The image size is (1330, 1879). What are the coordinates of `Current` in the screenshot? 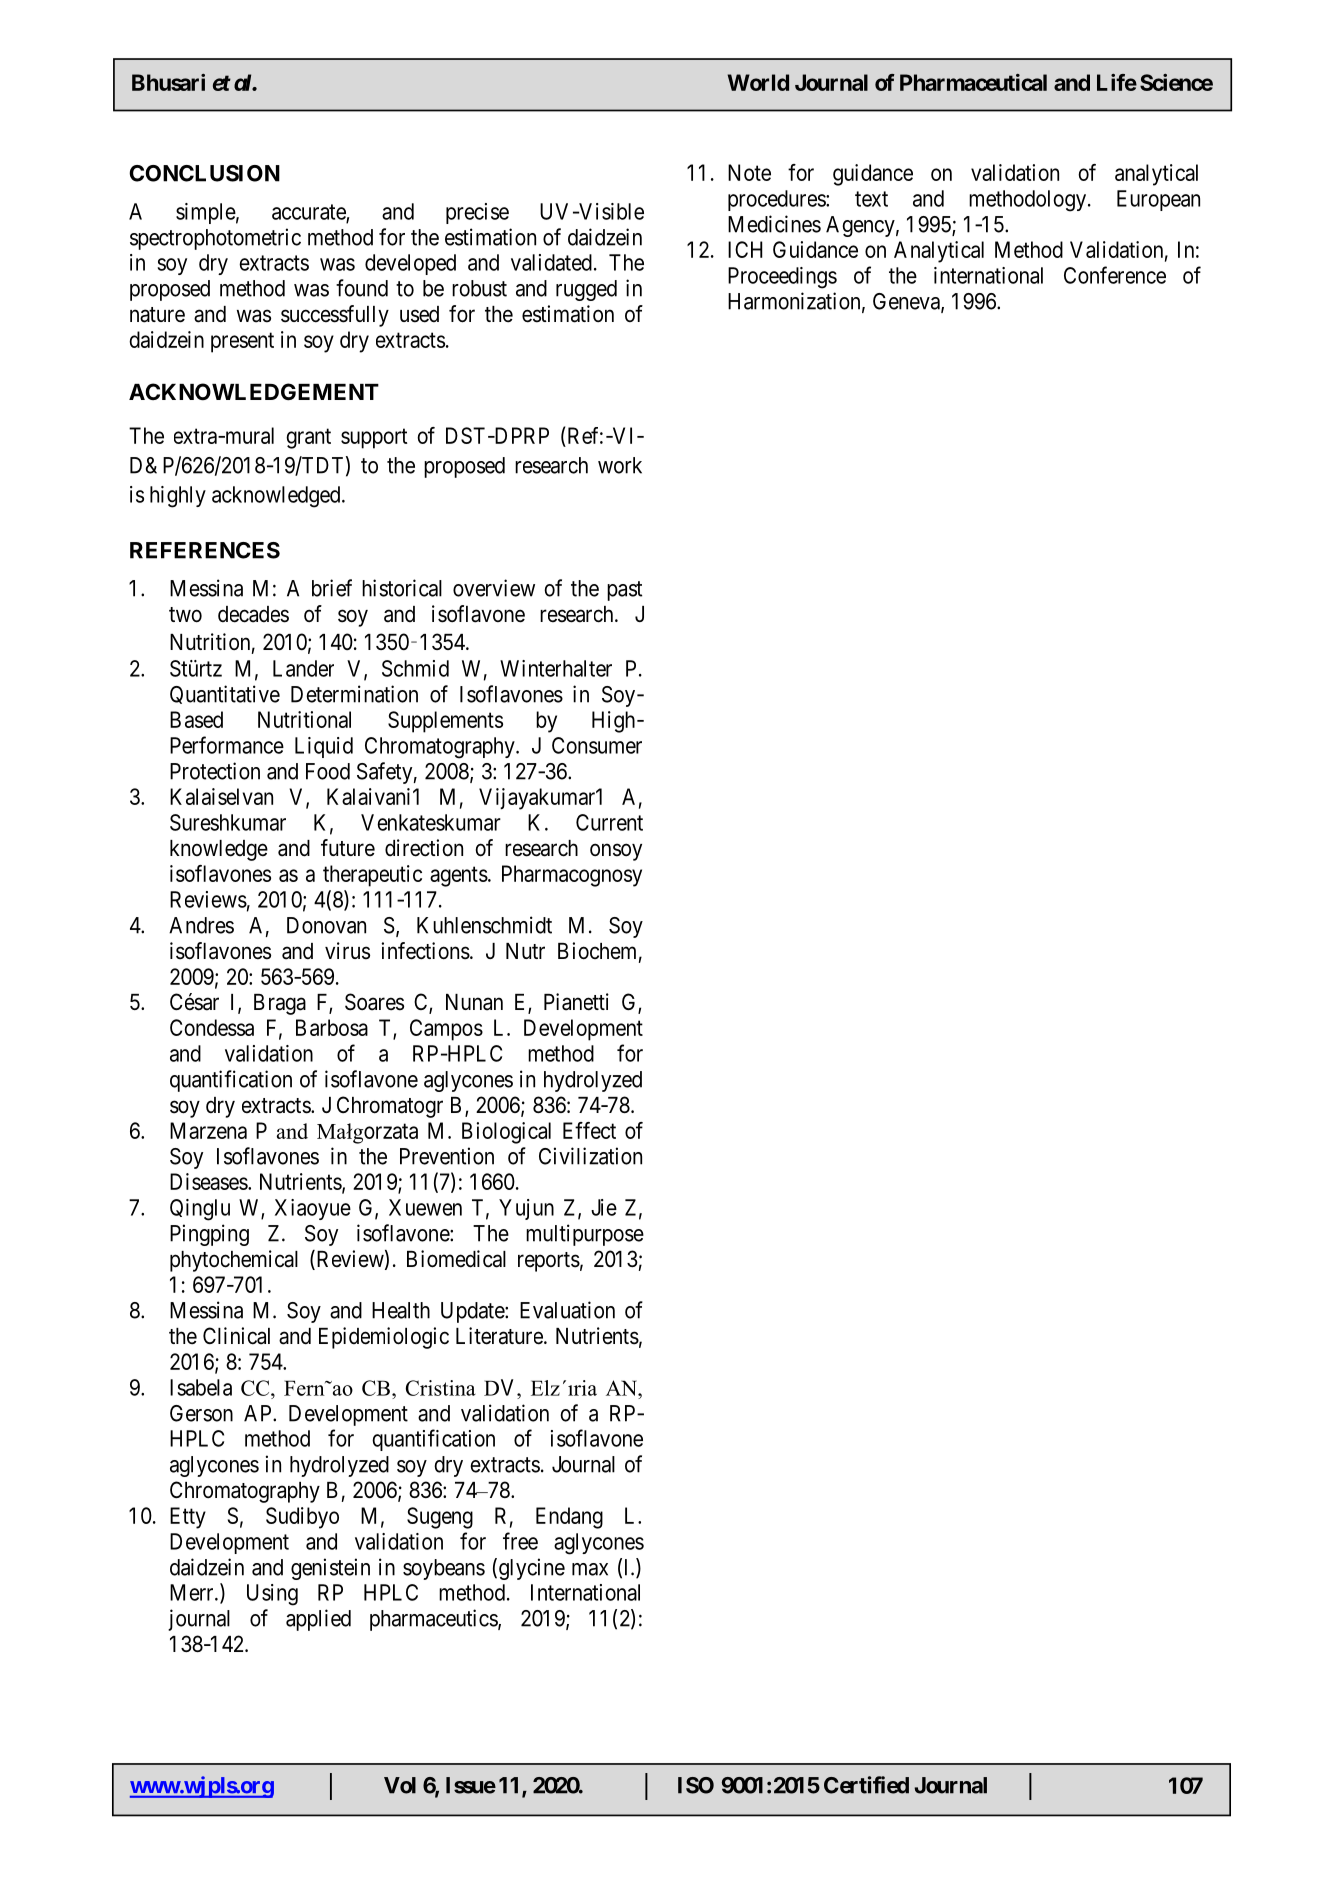 It's located at (609, 822).
